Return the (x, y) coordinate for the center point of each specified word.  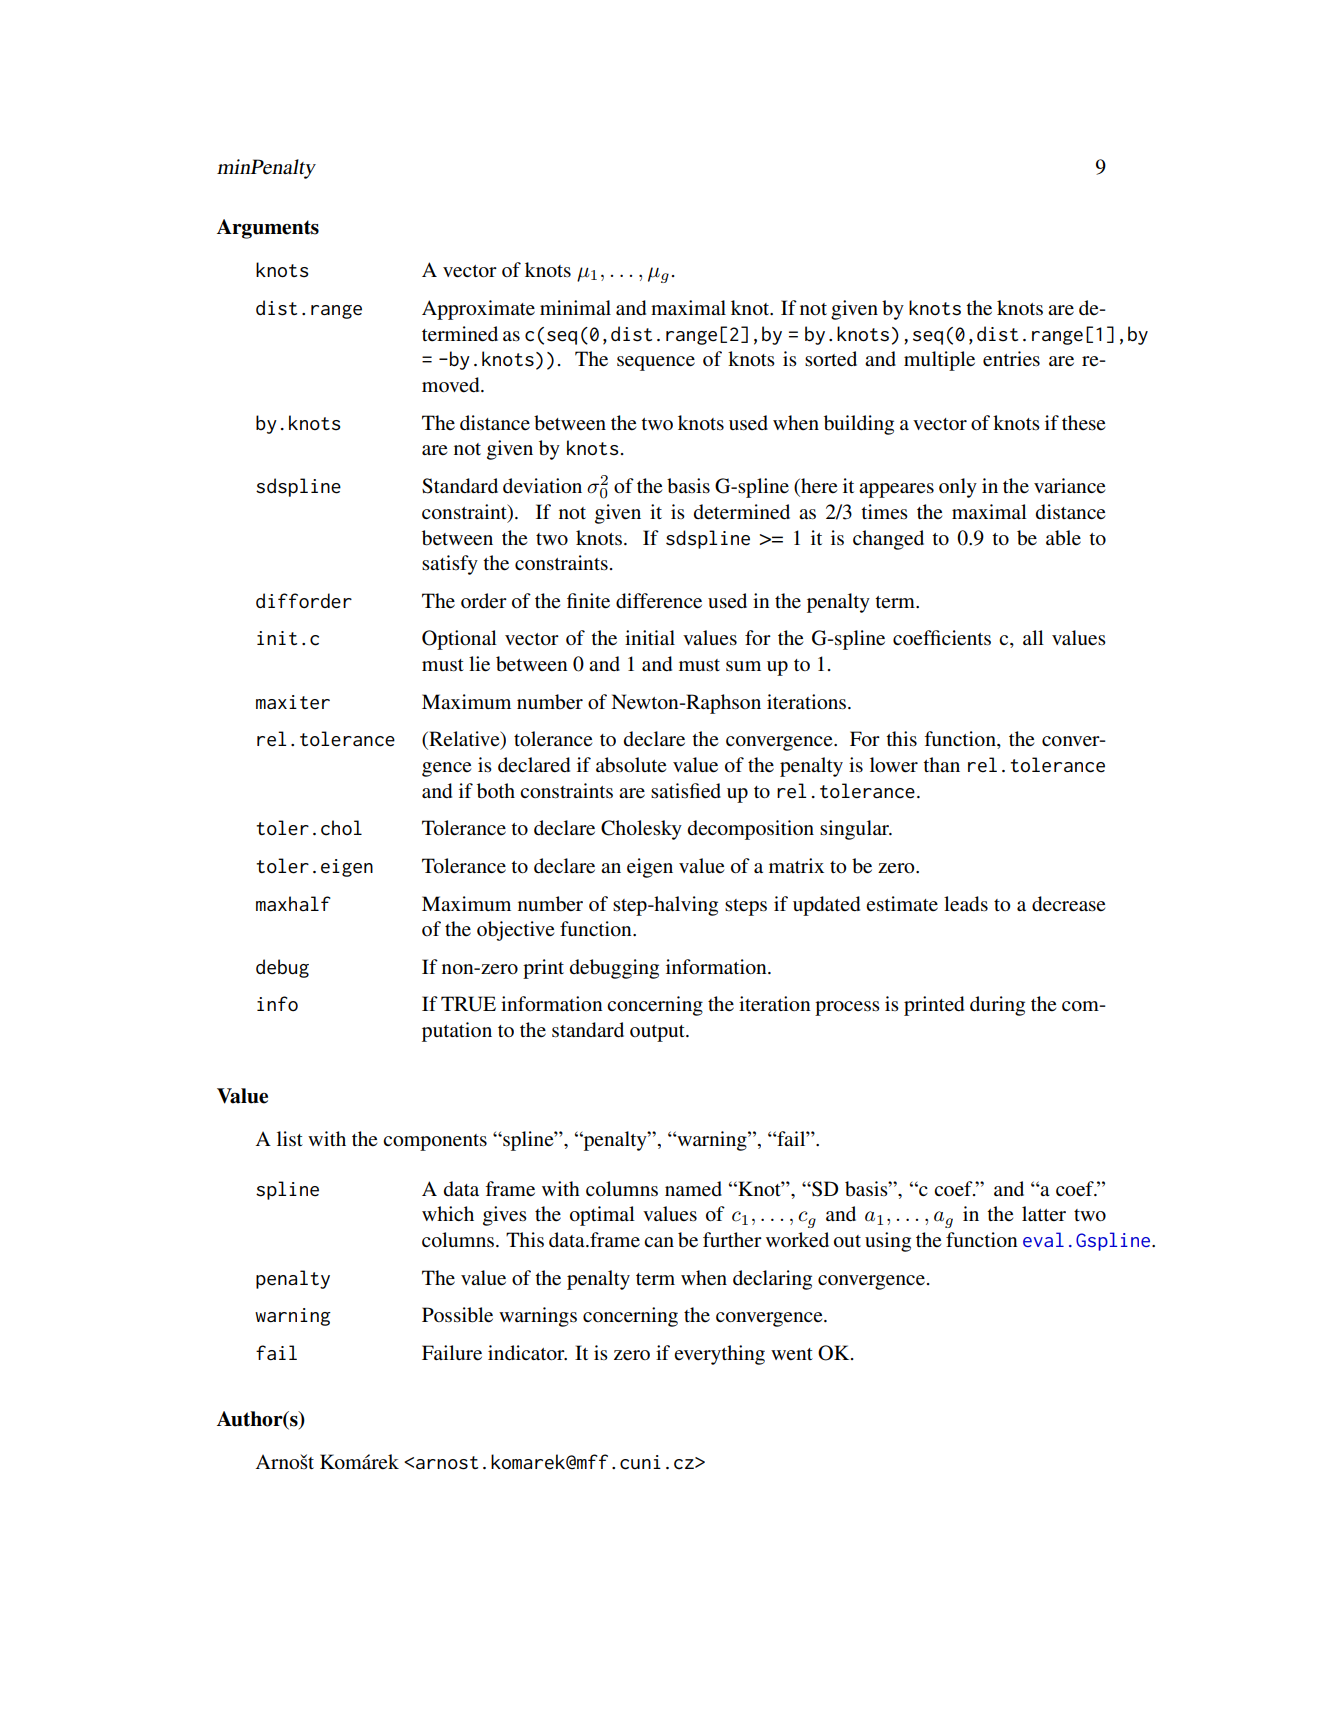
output (658, 1033)
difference (659, 601)
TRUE (468, 1004)
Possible (457, 1315)
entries (1011, 359)
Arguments (268, 229)
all (1033, 637)
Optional (459, 640)
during (997, 1006)
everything (719, 1355)
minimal (575, 307)
